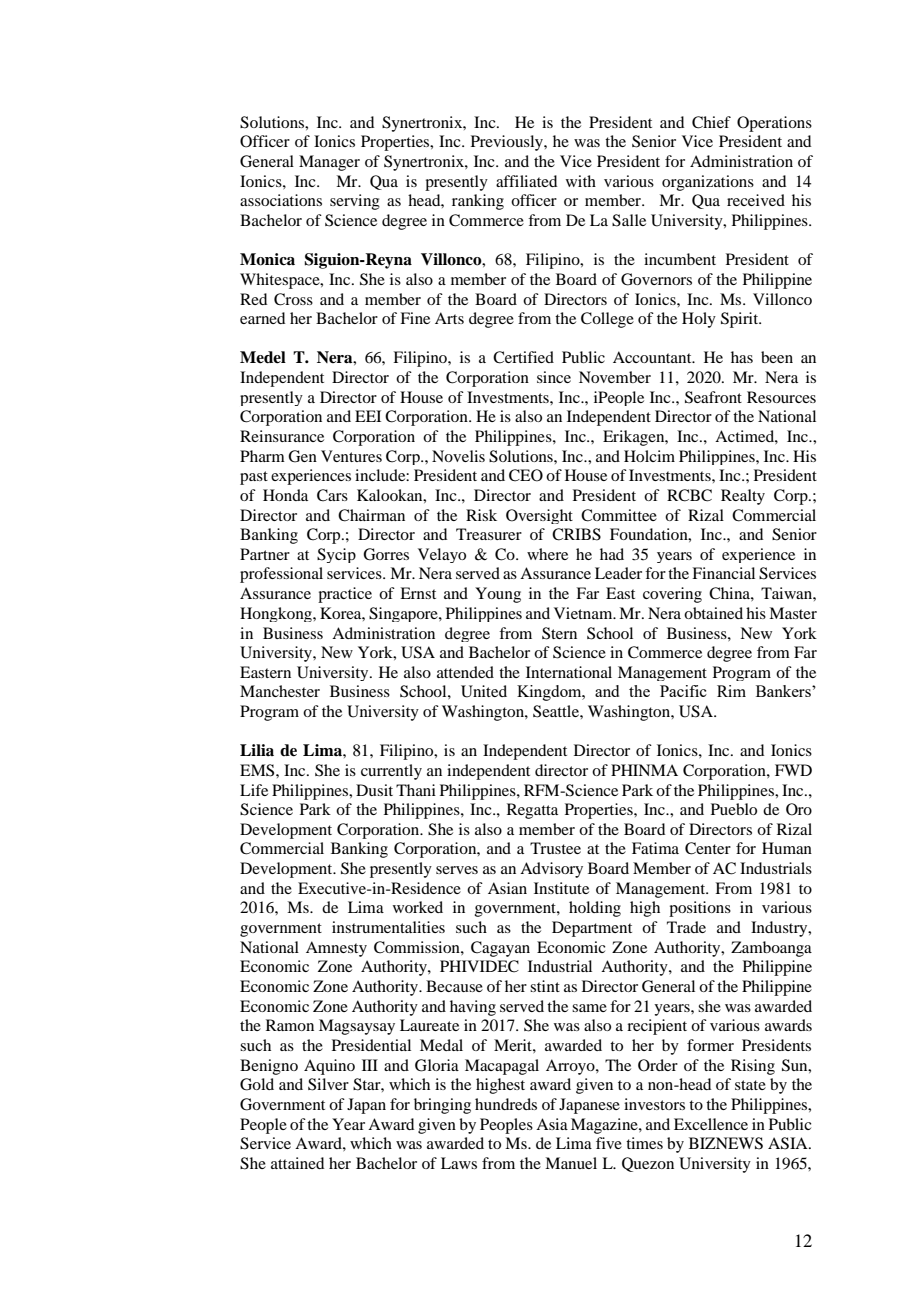  What do you see at coordinates (506, 1104) in the document?
I see `hundreds` at bounding box center [506, 1104].
